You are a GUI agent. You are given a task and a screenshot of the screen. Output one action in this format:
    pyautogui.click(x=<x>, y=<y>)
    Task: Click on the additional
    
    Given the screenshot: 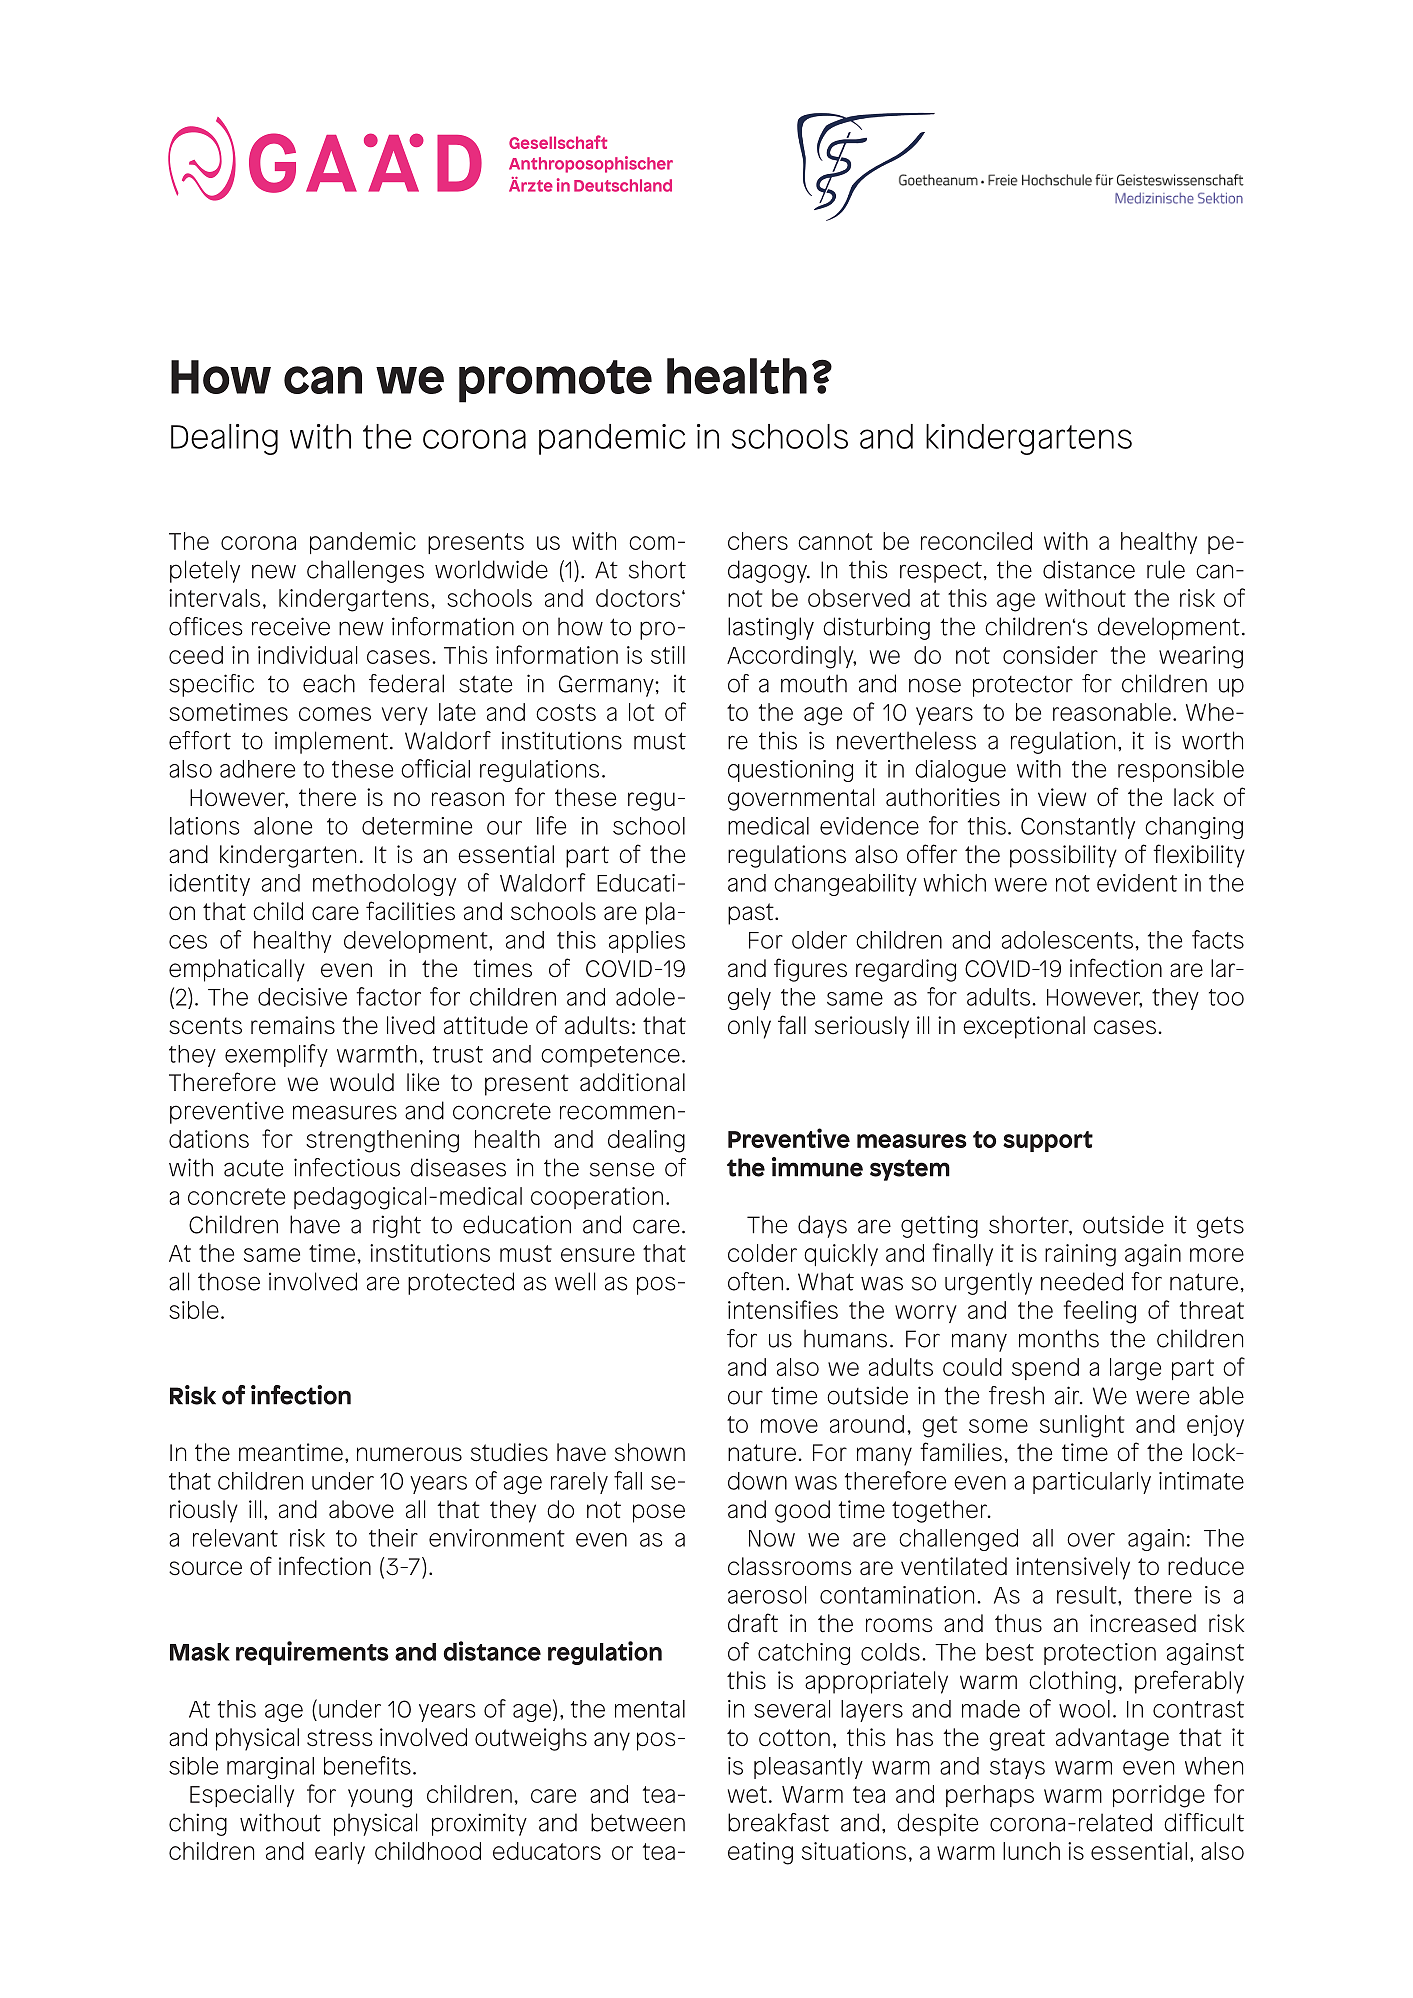 What is the action you would take?
    pyautogui.click(x=632, y=1082)
